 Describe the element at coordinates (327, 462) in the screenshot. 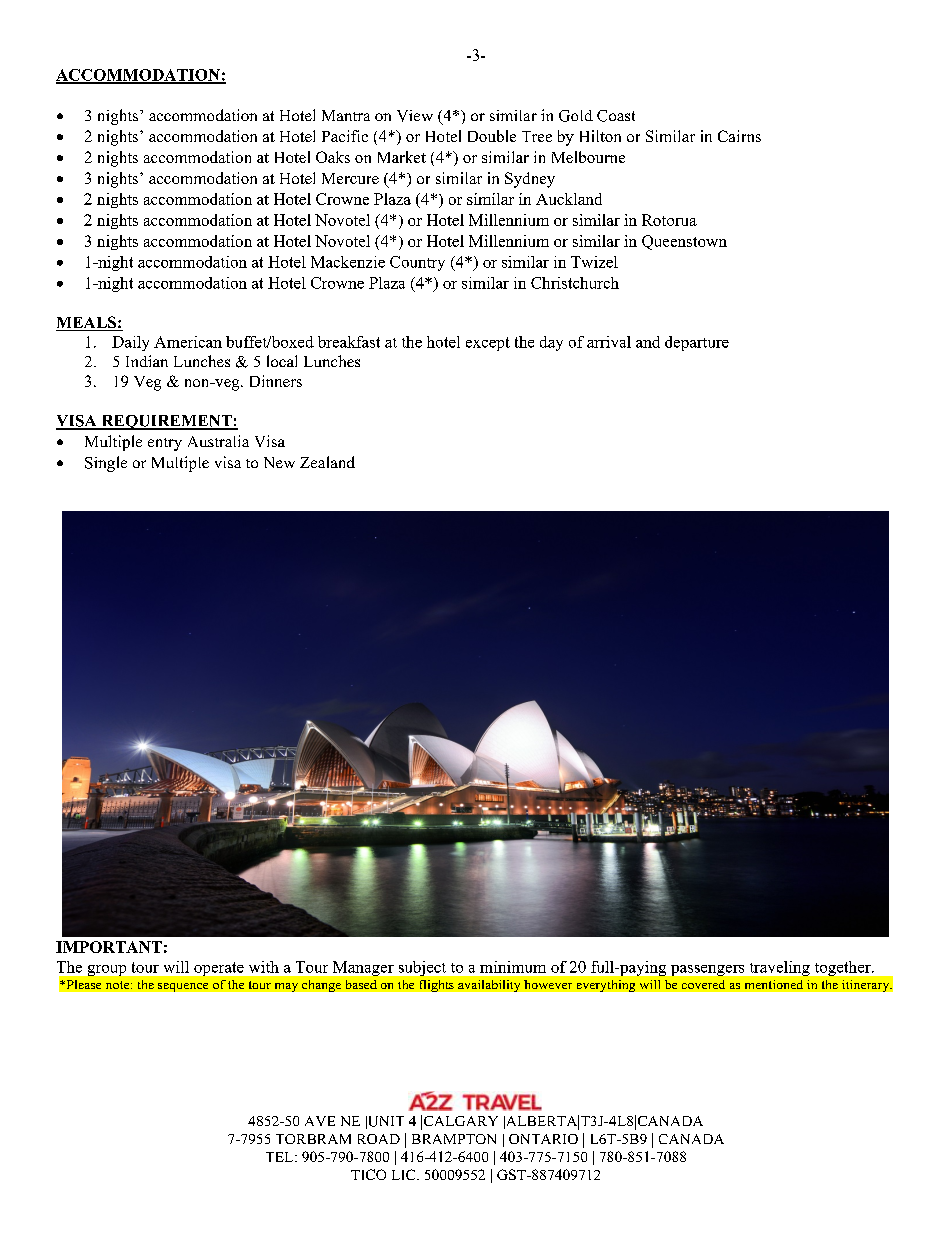

I see `Zealand` at that location.
